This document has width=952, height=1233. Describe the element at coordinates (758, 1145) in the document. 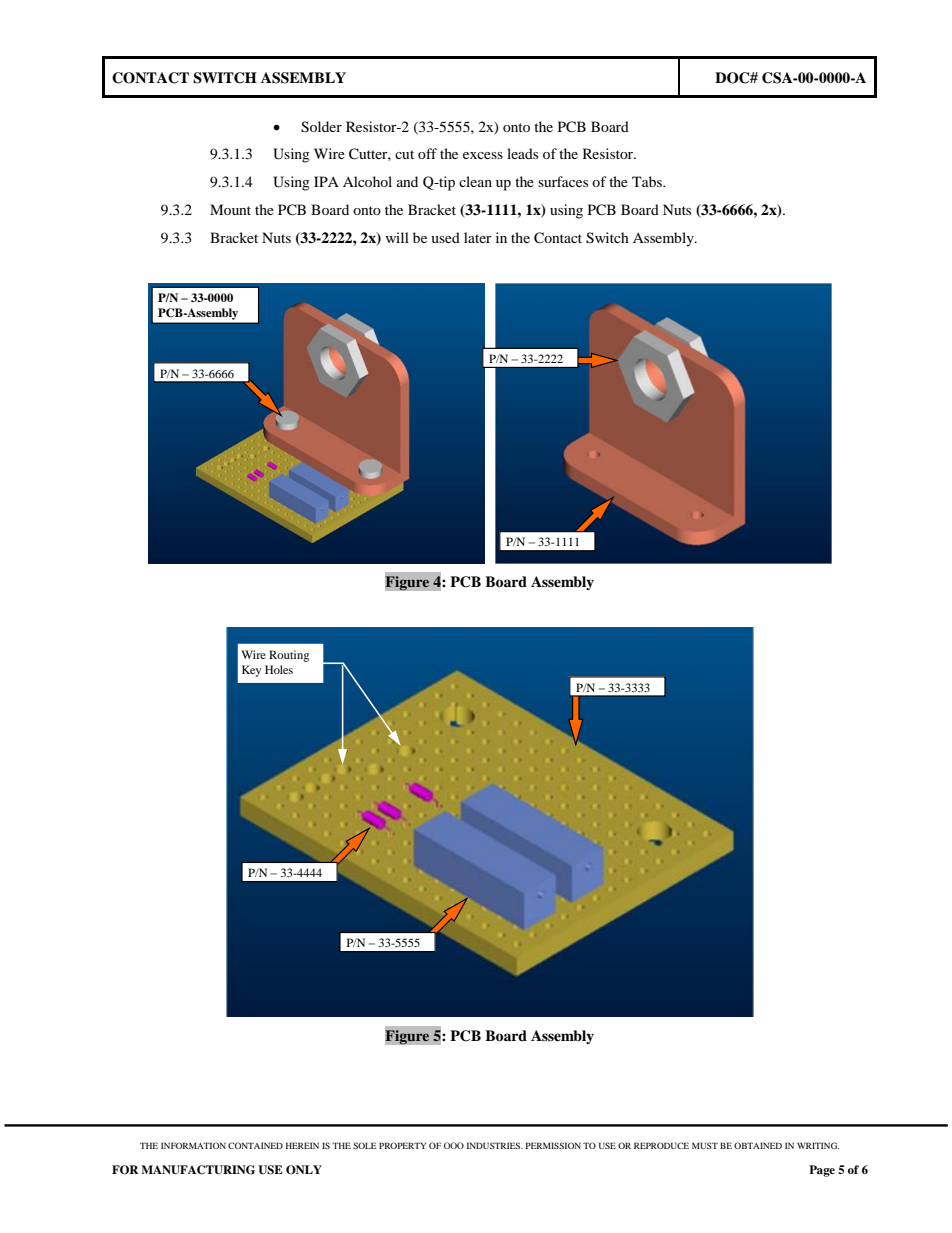

I see `OBTAINED` at that location.
